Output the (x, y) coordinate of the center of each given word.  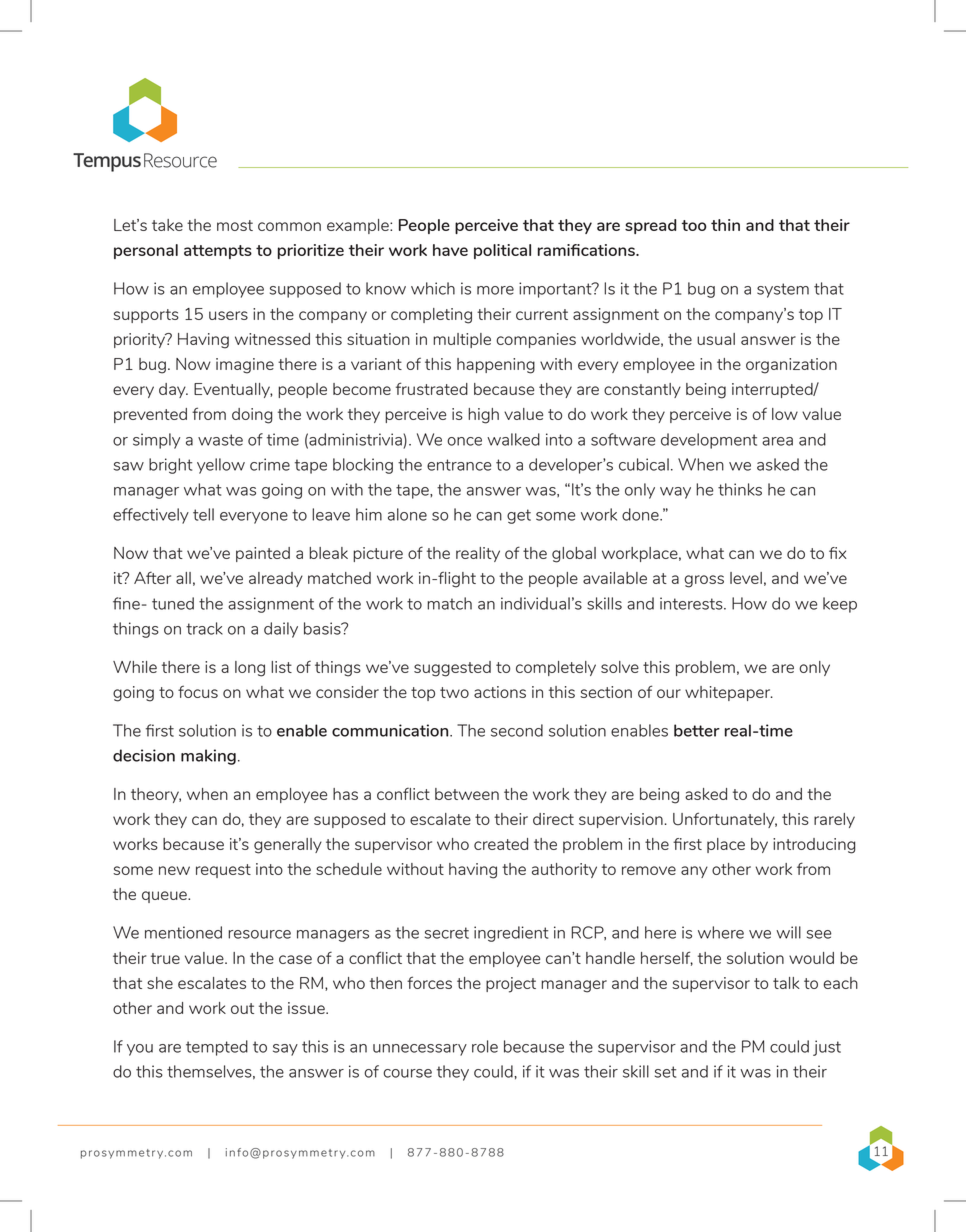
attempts (218, 252)
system (783, 290)
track (204, 628)
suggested (452, 669)
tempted (217, 1048)
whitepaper (729, 693)
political (502, 251)
